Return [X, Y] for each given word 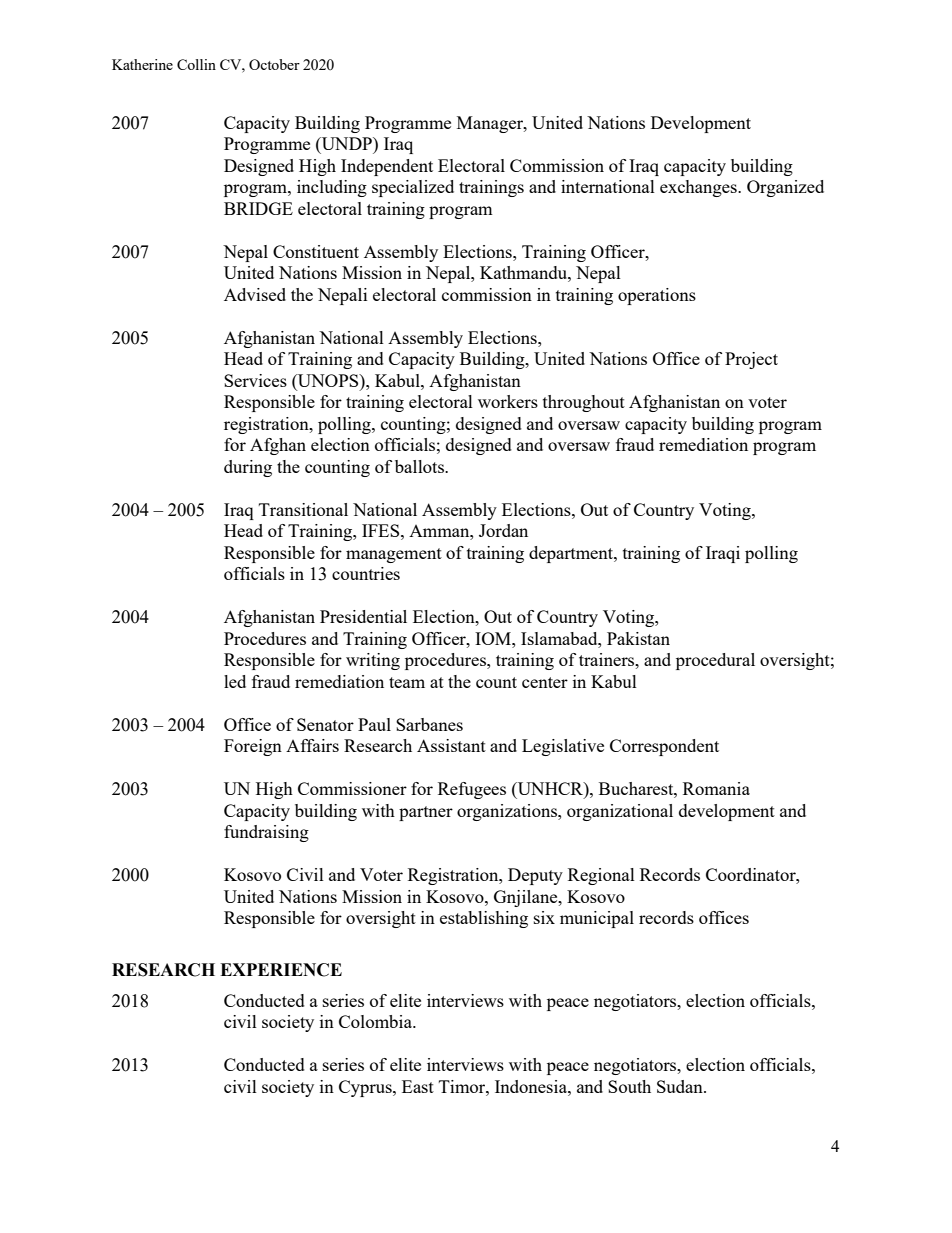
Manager [491, 124]
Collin [196, 64]
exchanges [699, 188]
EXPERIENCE [281, 970]
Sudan [681, 1086]
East [418, 1086]
